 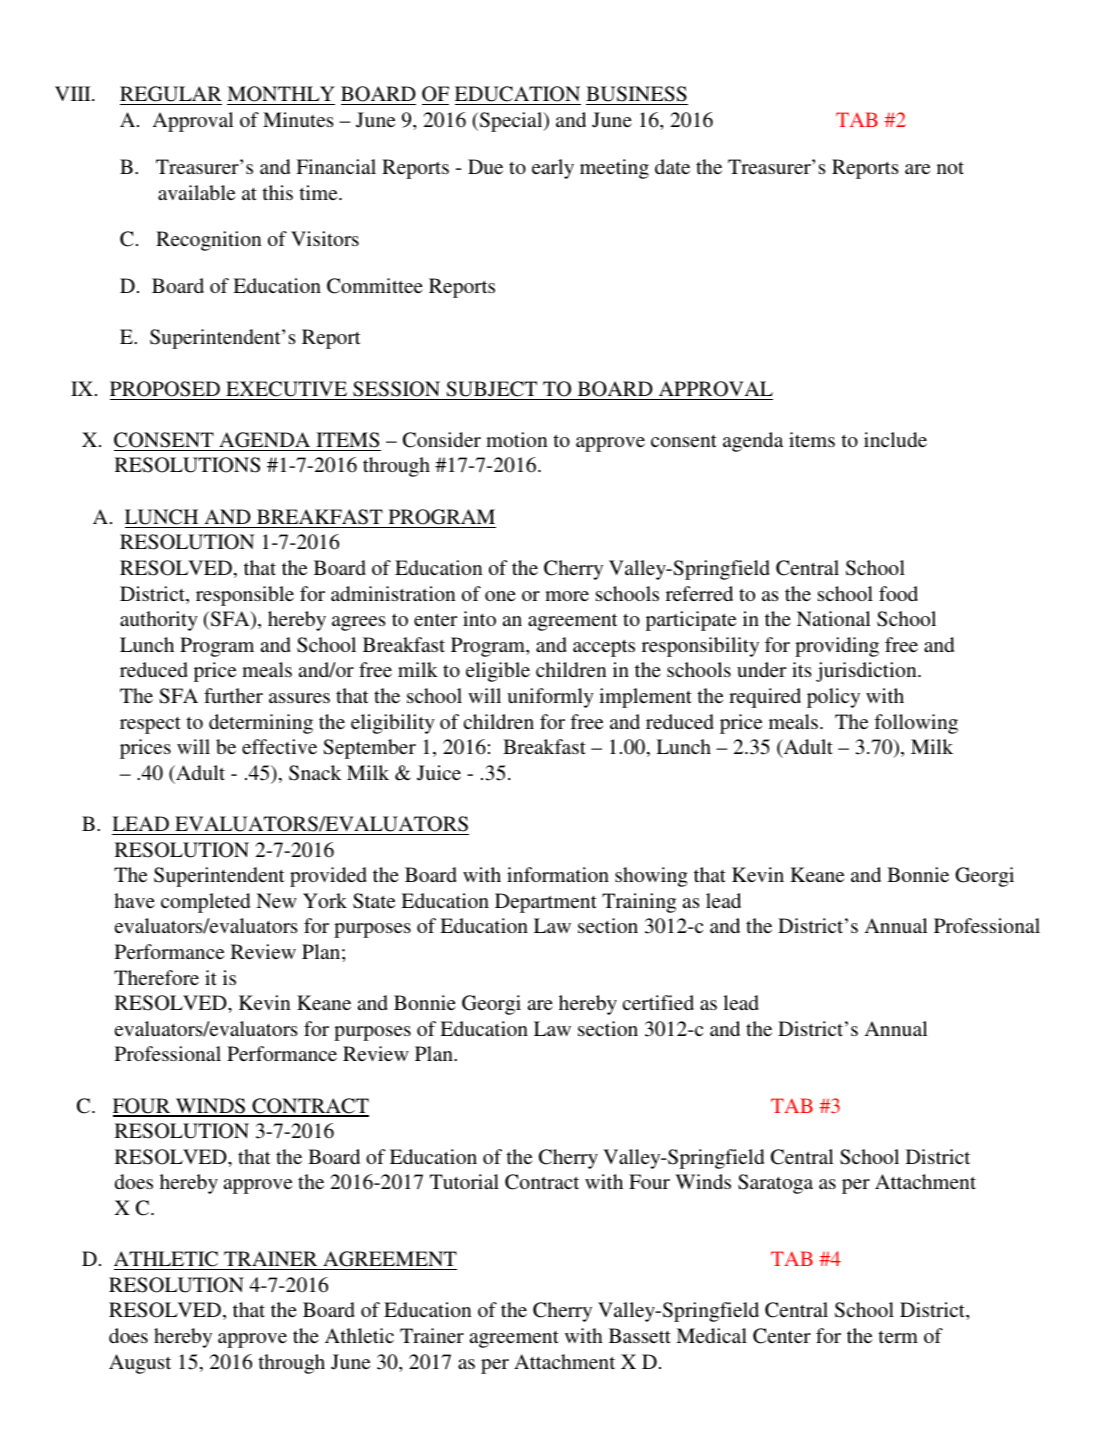 What do you see at coordinates (500, 596) in the document?
I see `one` at bounding box center [500, 596].
